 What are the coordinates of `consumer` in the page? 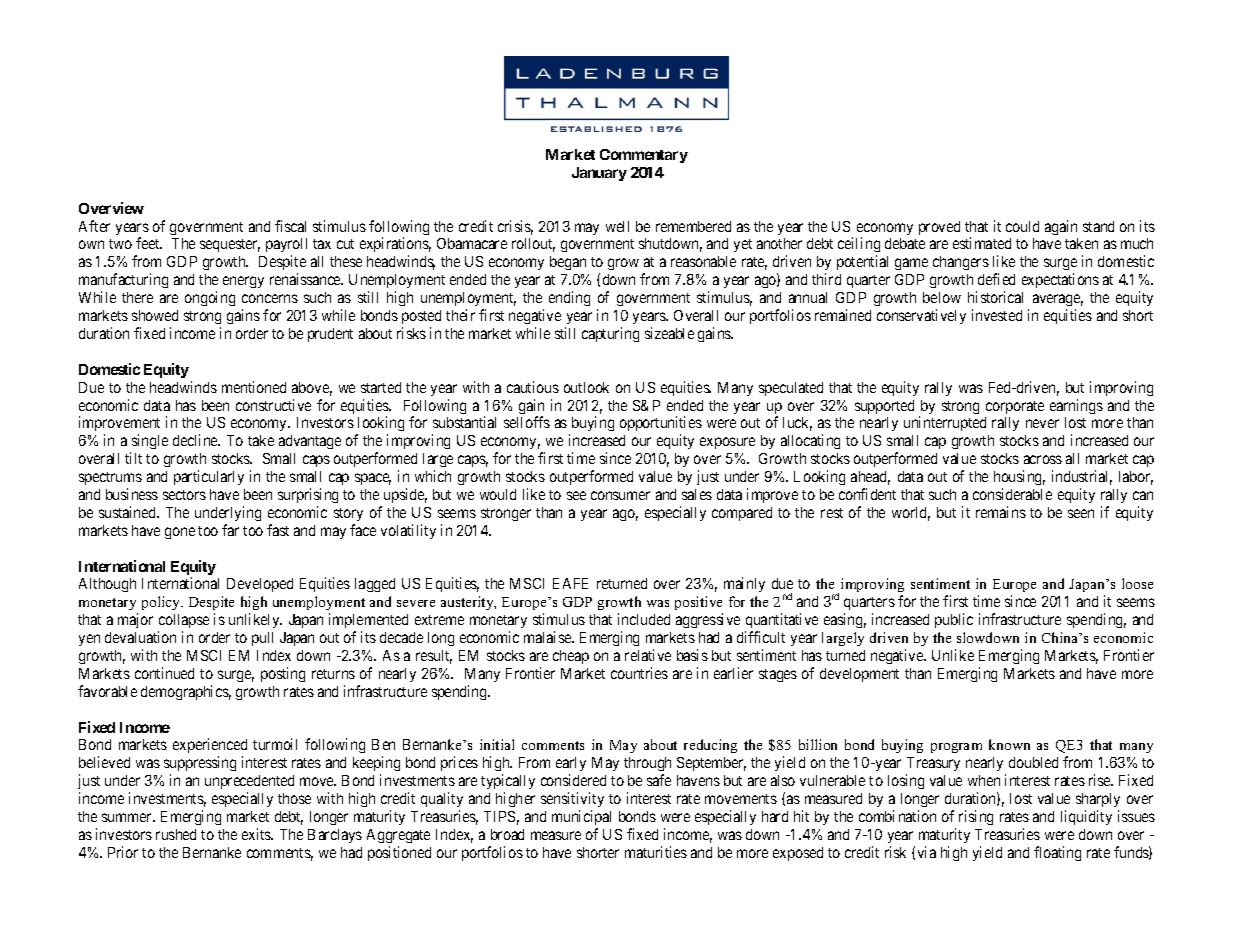 It's located at (620, 495).
